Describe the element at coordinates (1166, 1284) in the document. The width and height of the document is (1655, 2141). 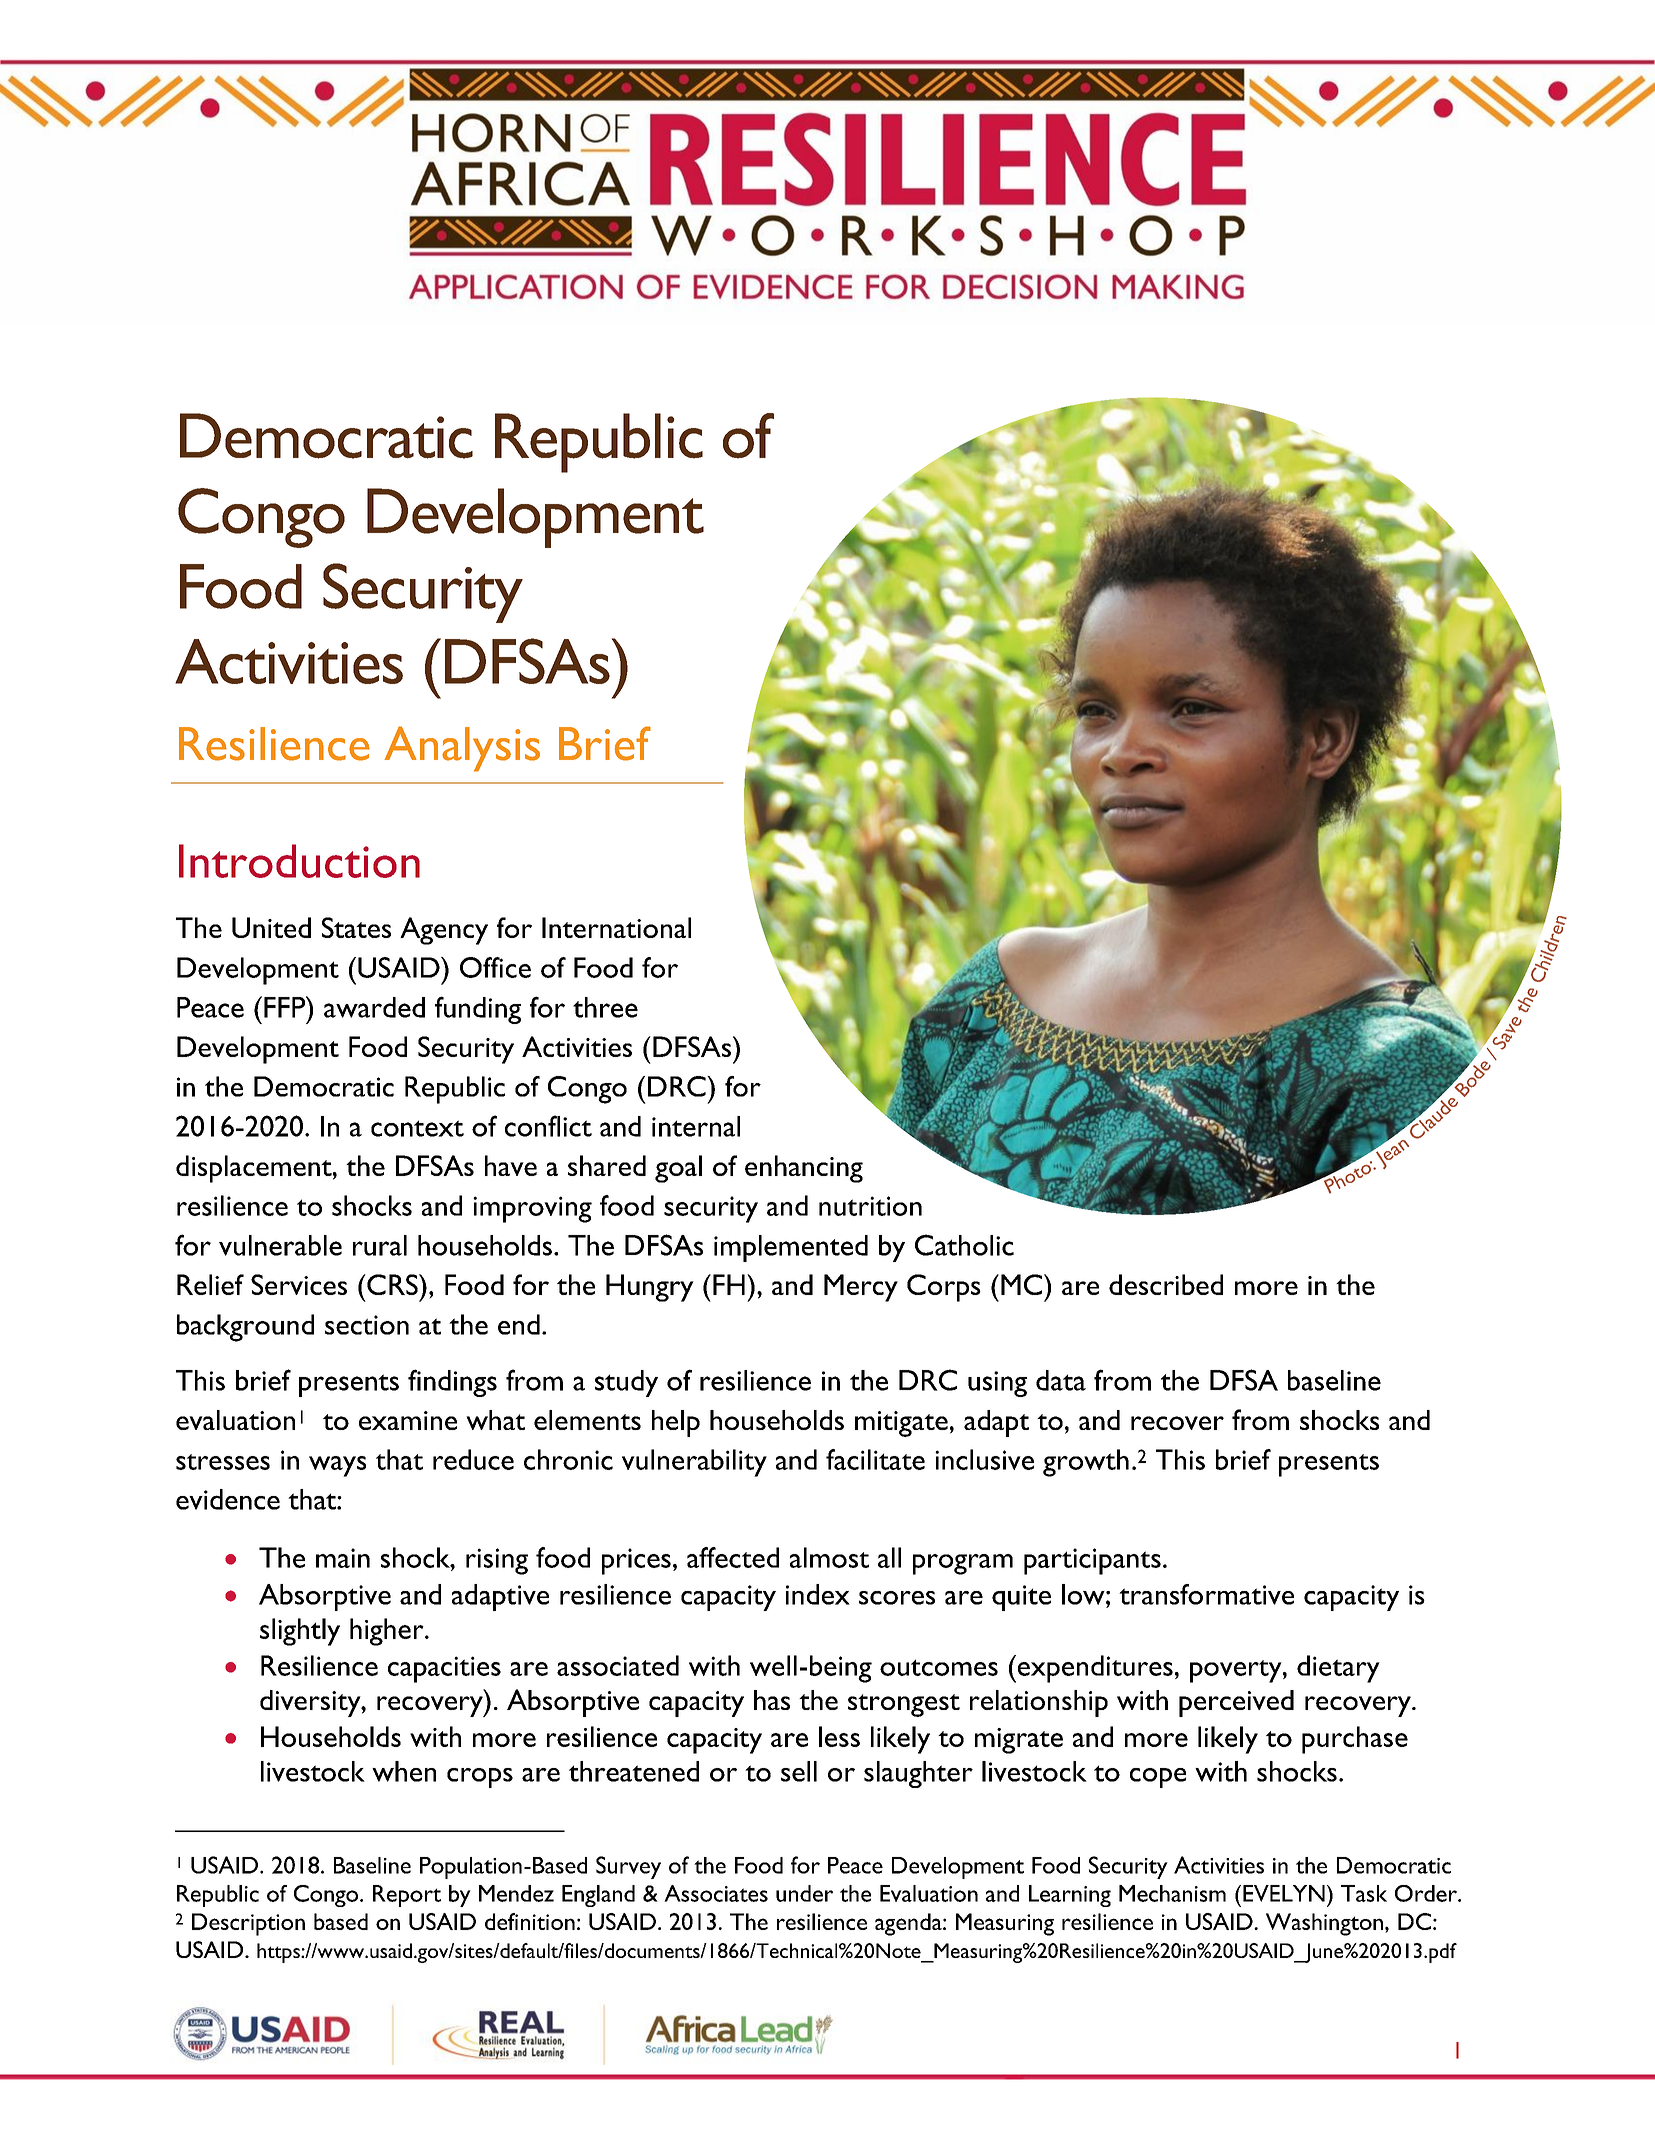
I see `described` at that location.
